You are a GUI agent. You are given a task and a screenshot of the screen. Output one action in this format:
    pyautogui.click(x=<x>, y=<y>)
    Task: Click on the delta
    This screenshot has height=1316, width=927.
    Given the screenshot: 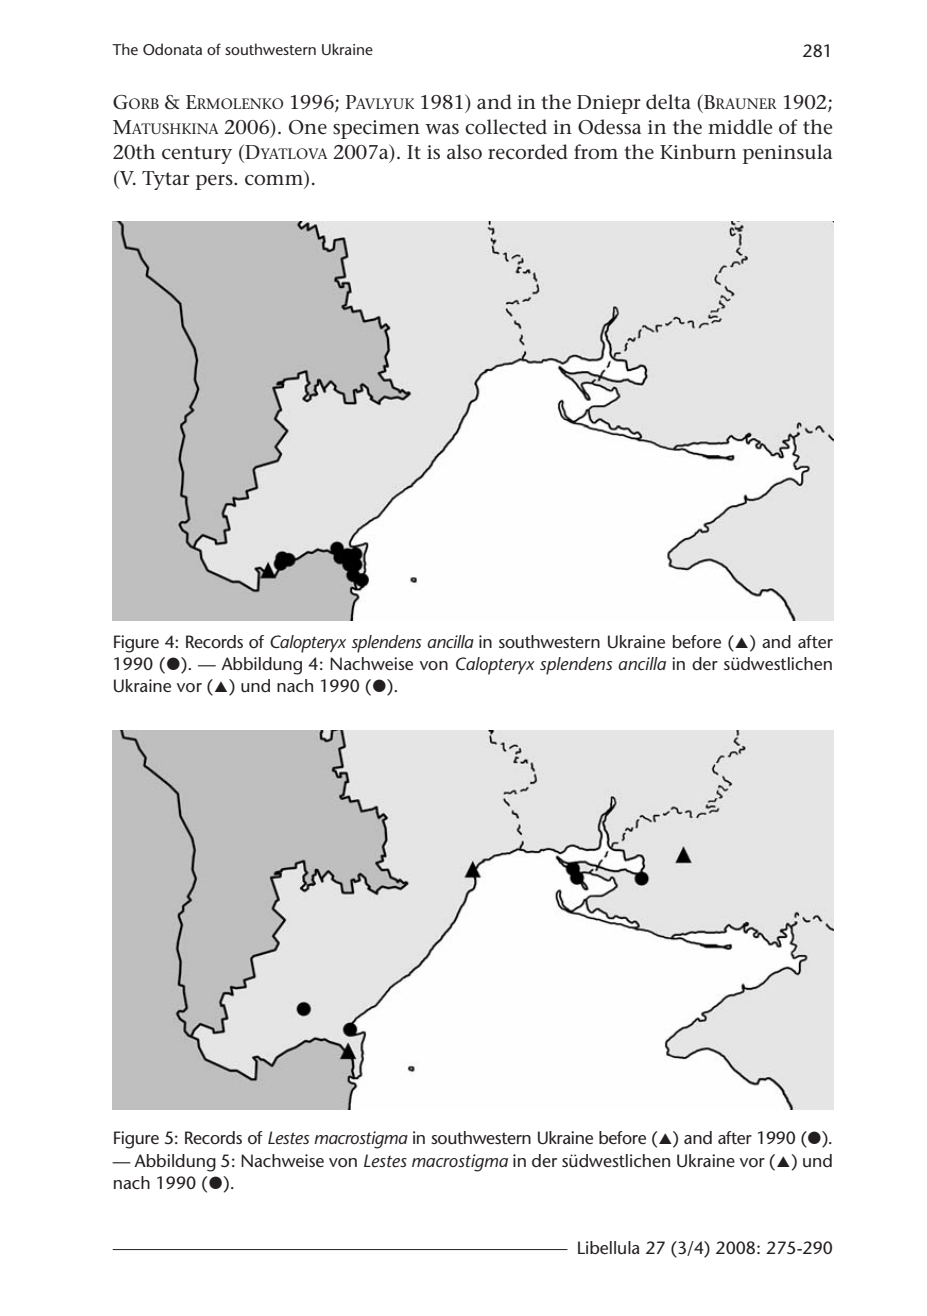 What is the action you would take?
    pyautogui.click(x=668, y=102)
